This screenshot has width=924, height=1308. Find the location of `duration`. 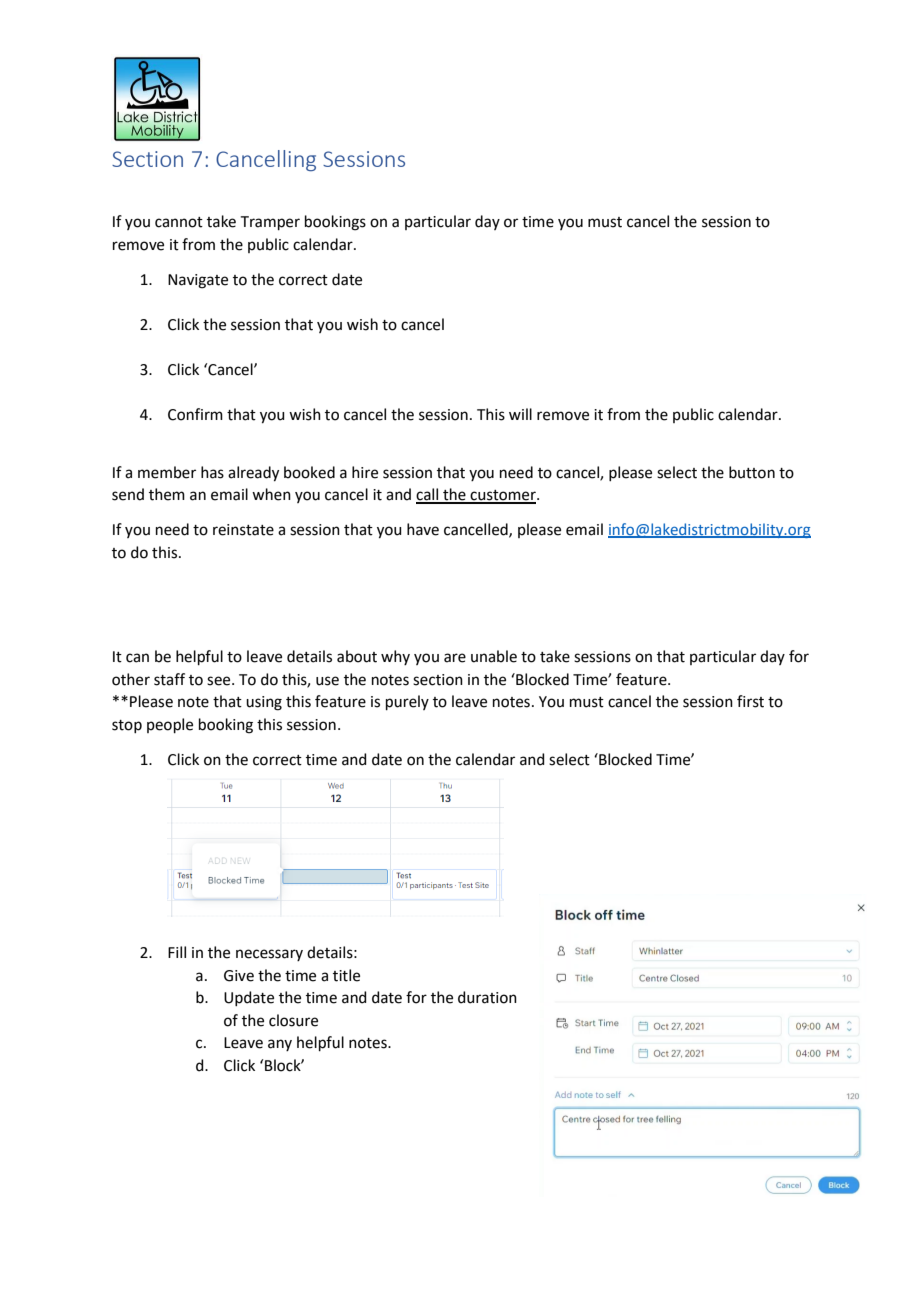

duration is located at coordinates (487, 997).
